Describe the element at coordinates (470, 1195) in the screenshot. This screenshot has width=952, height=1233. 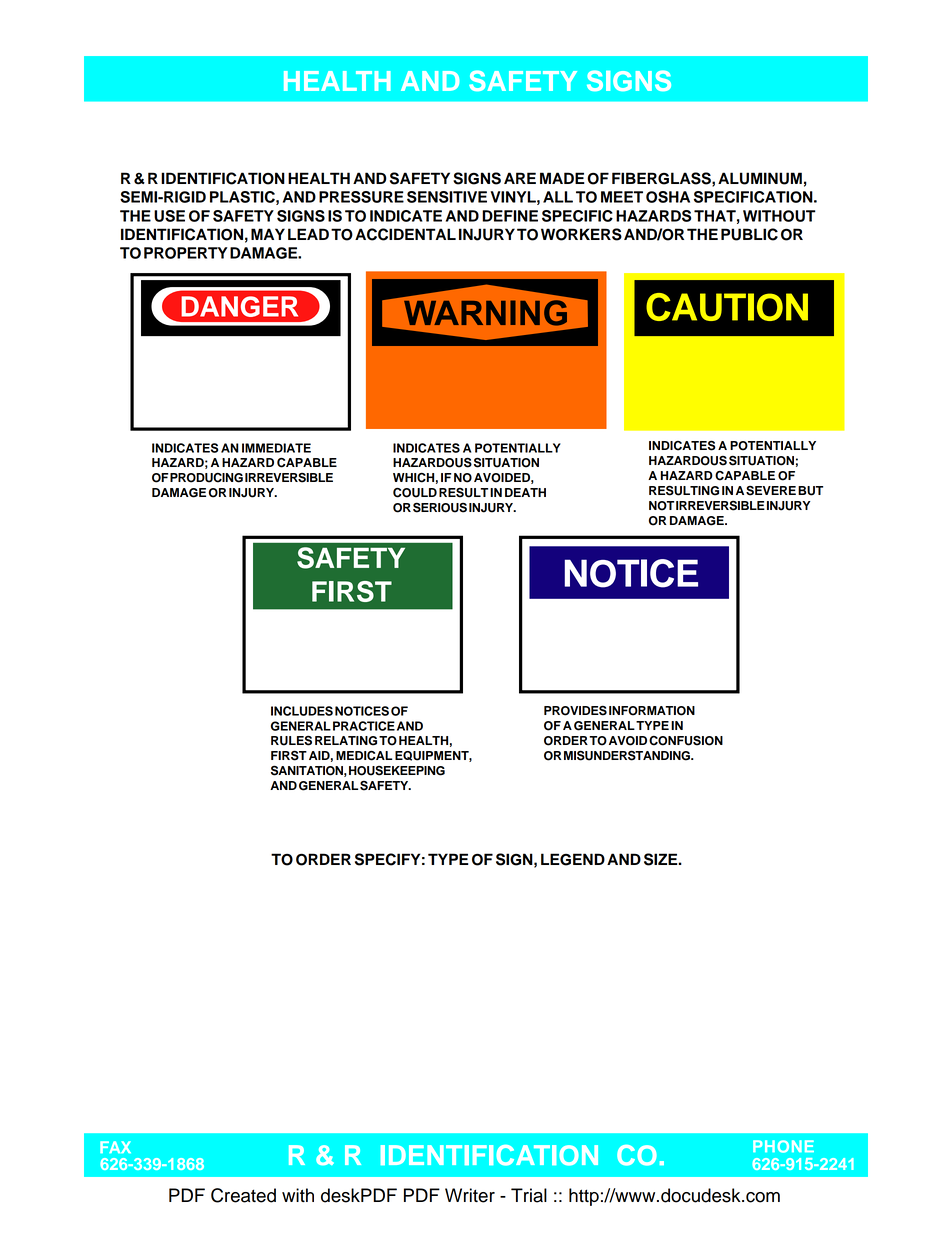
I see `Writer` at that location.
